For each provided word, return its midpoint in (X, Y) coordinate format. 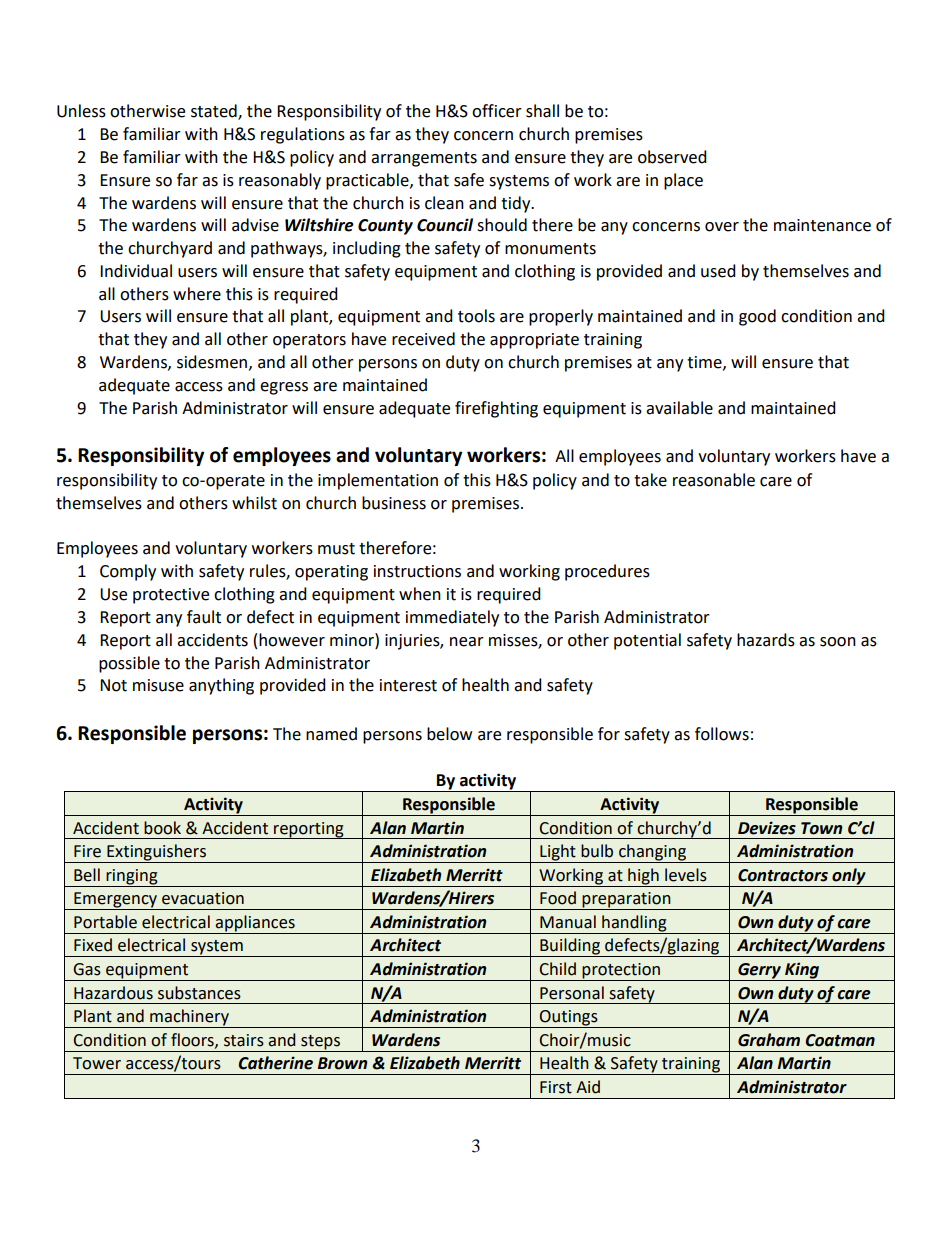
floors (193, 1040)
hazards (766, 640)
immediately (452, 618)
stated (215, 112)
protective (171, 596)
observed (672, 157)
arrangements (424, 159)
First (556, 1087)
